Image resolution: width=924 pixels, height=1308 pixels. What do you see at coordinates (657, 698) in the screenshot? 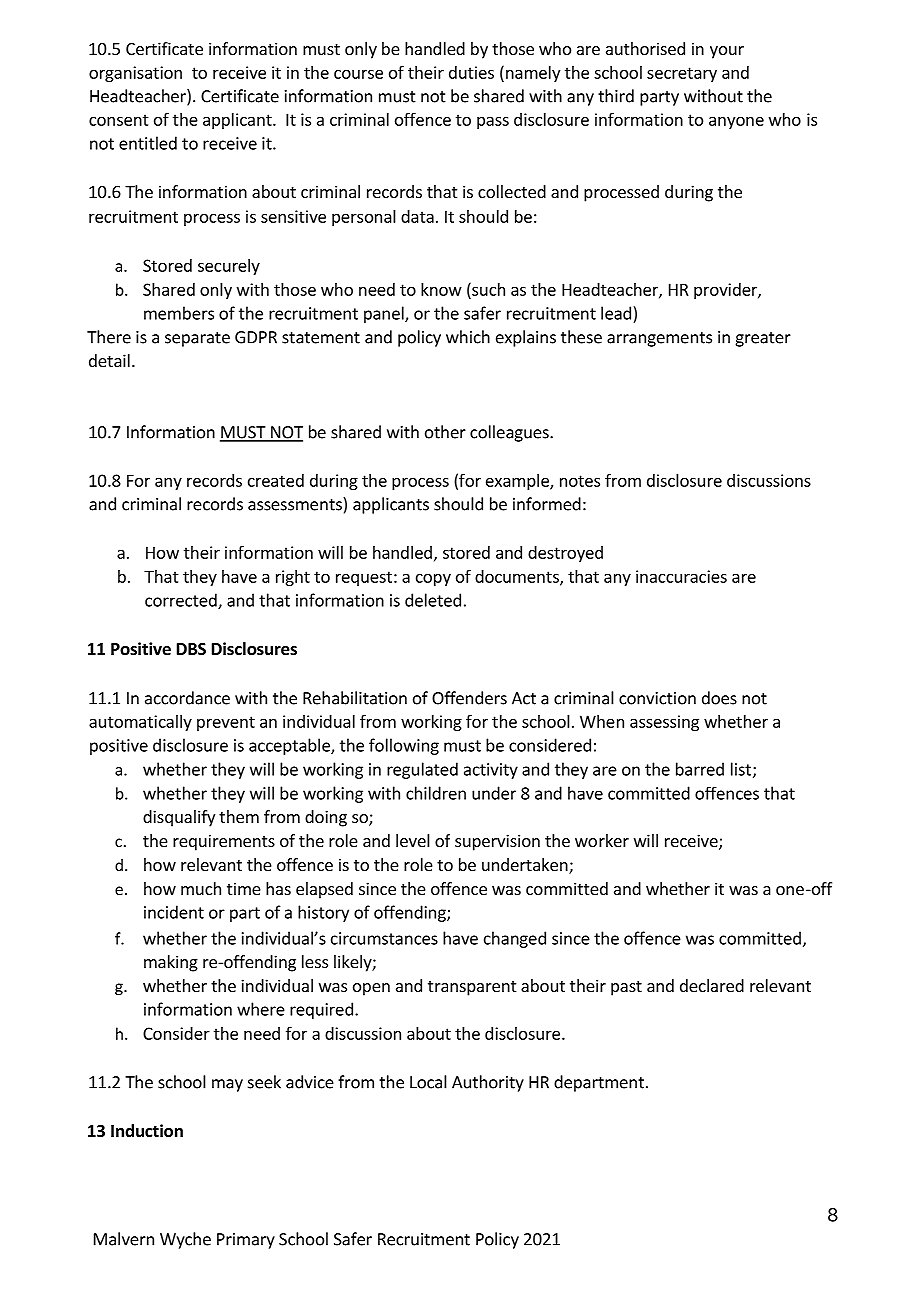
I see `conviction` at bounding box center [657, 698].
